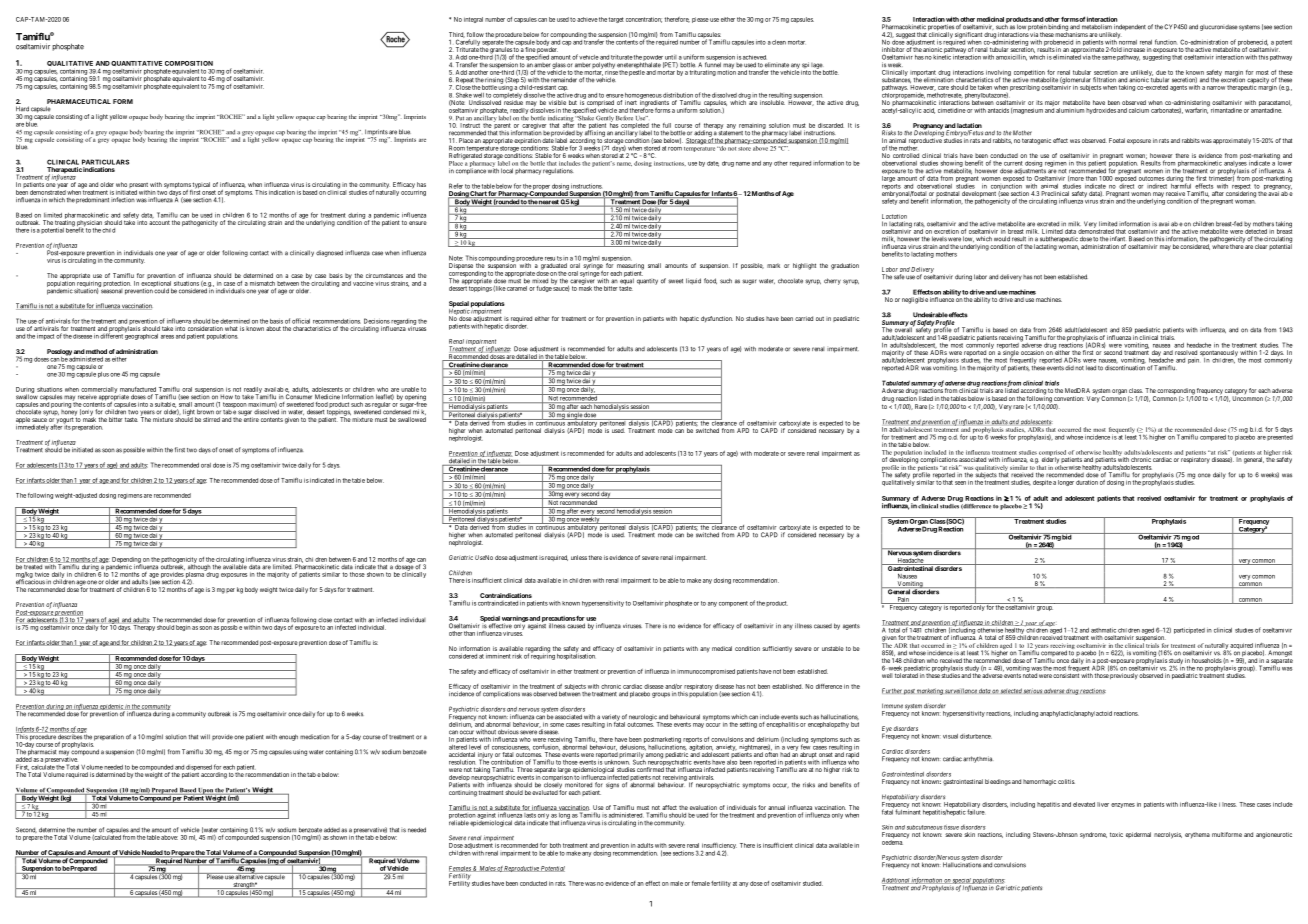  Describe the element at coordinates (1087, 482) in the page. I see `duration` at that location.
